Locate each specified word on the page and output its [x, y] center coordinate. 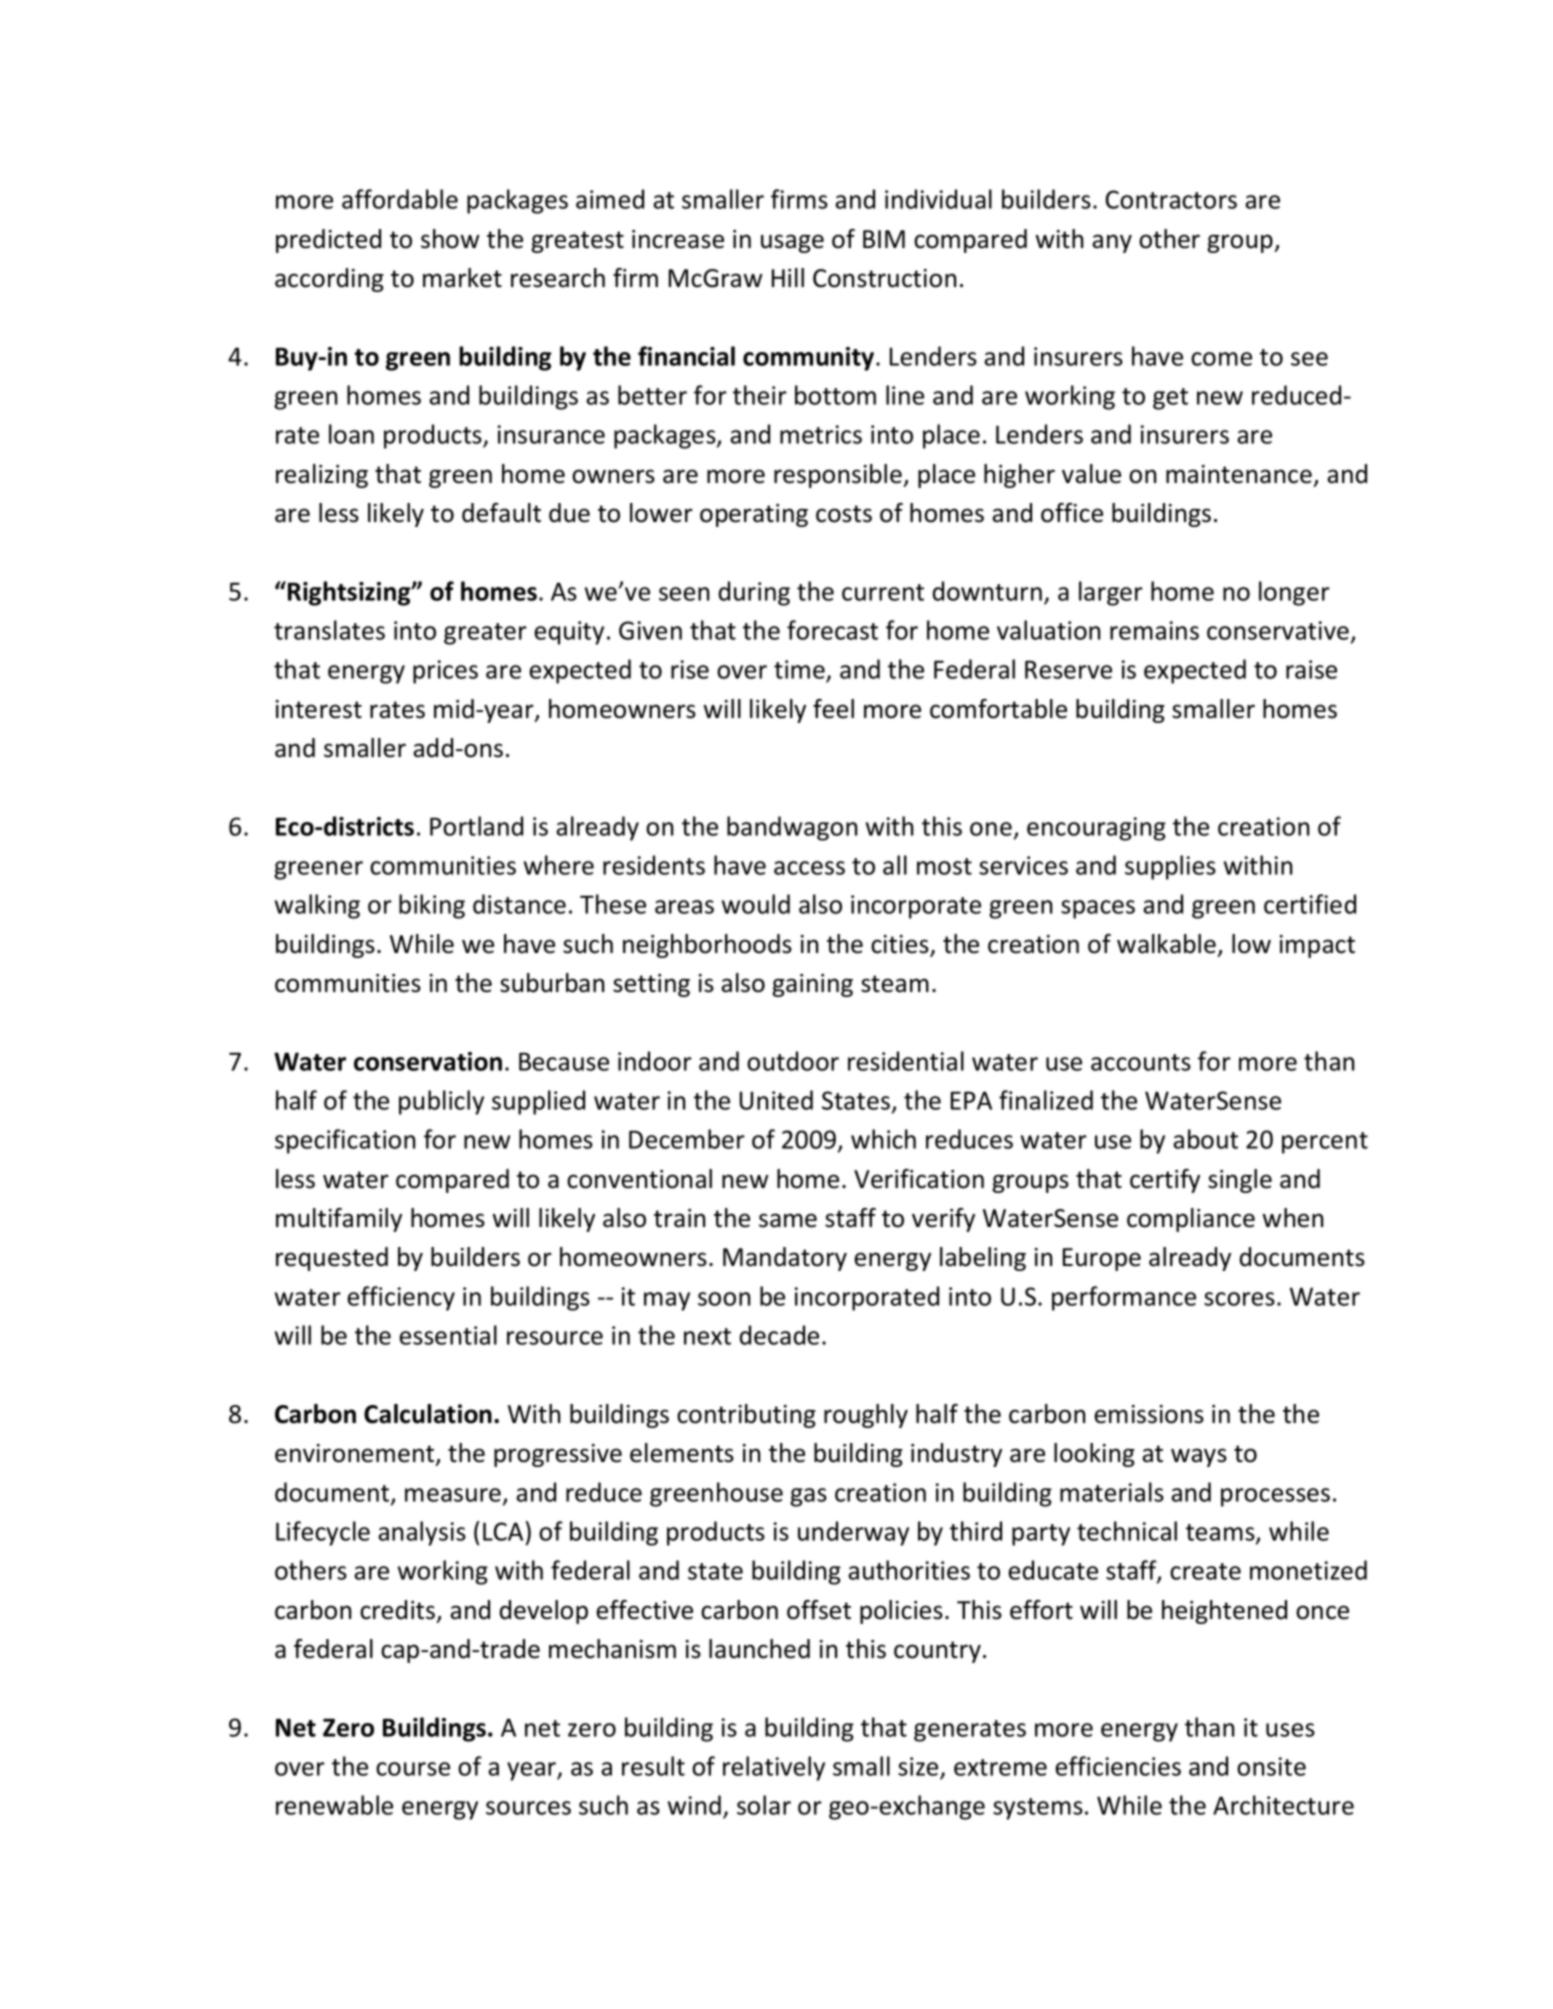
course [413, 1769]
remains [1154, 630]
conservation [428, 1061]
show [450, 239]
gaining [812, 985]
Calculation [428, 1414]
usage [792, 243]
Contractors [1171, 199]
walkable [1166, 944]
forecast [832, 630]
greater [485, 634]
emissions [1149, 1414]
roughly [866, 1416]
